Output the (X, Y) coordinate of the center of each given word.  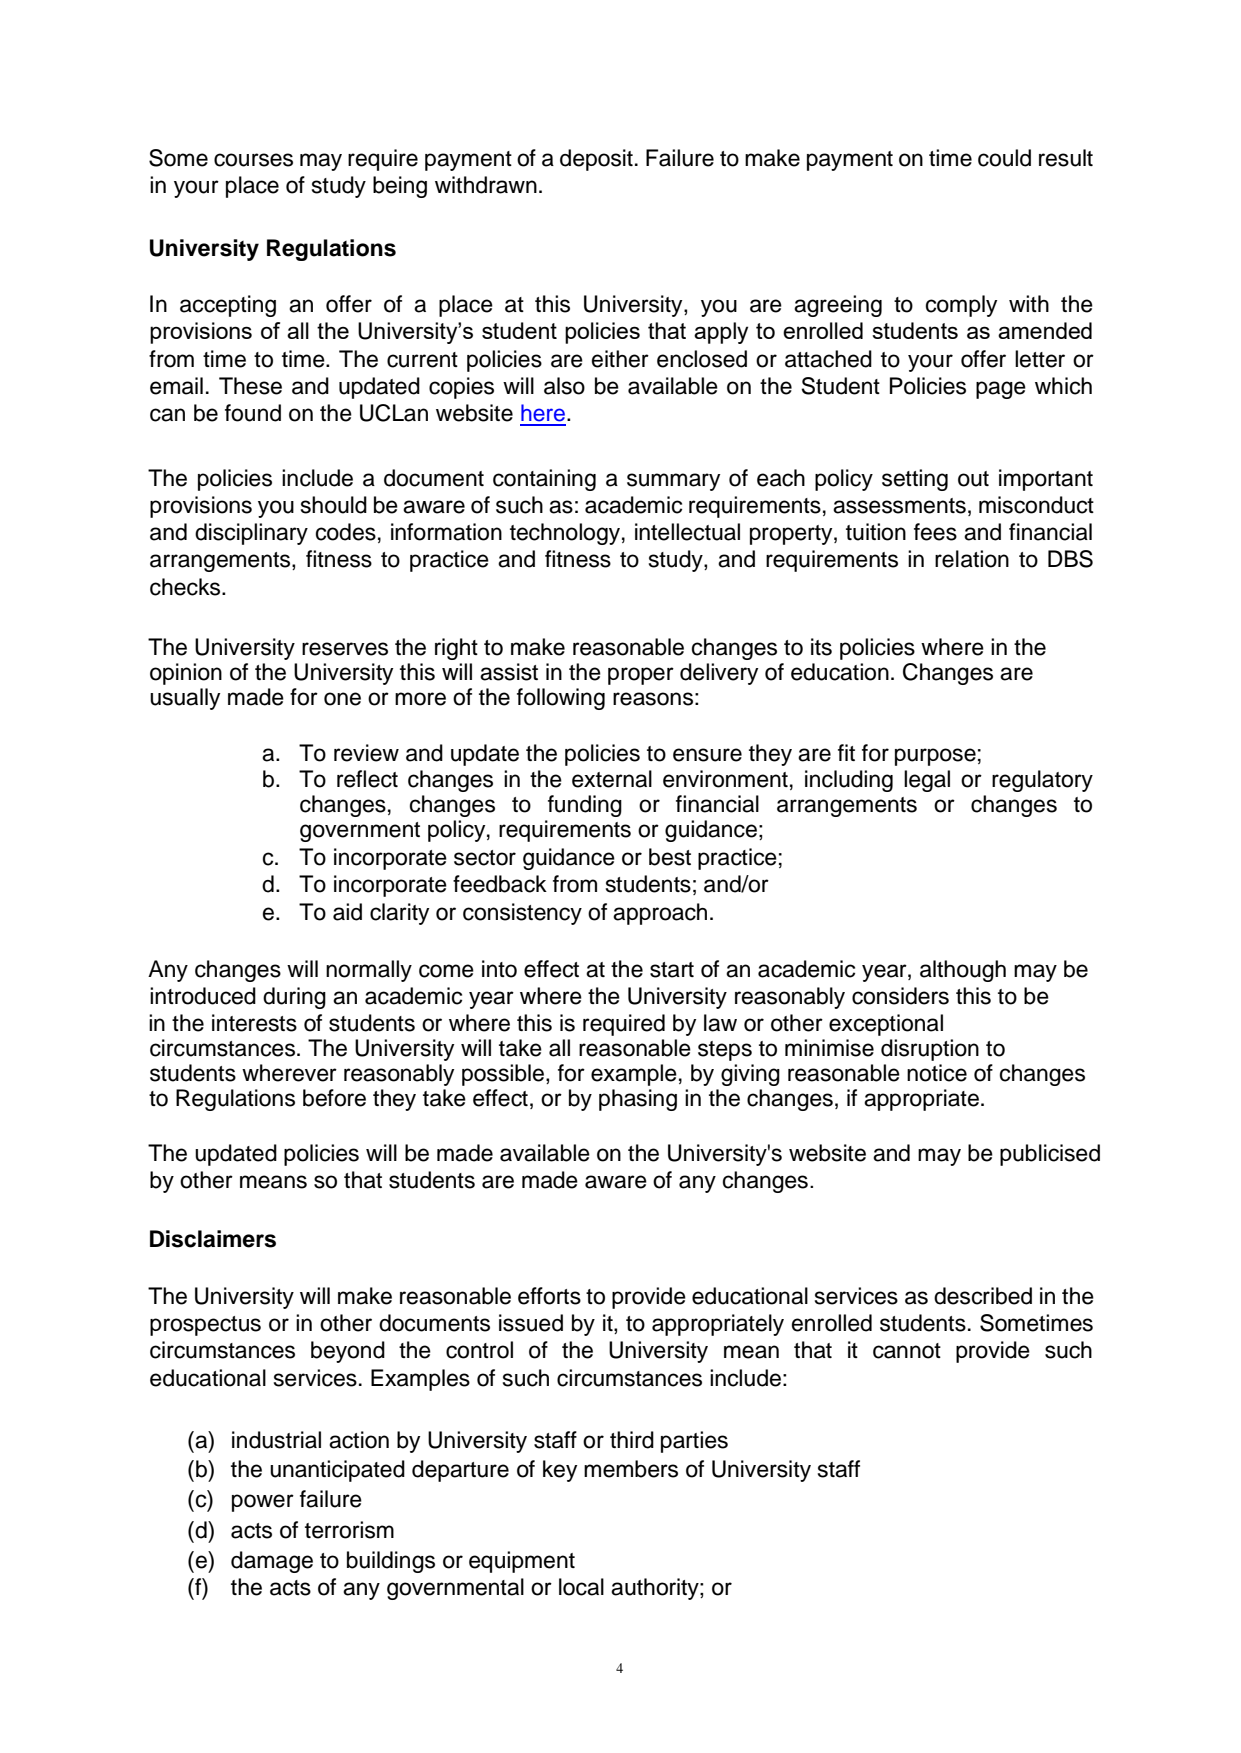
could (1004, 158)
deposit (596, 160)
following (561, 699)
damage (272, 1562)
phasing (638, 1100)
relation (972, 559)
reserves (345, 649)
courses (253, 160)
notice (937, 1073)
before (334, 1098)
